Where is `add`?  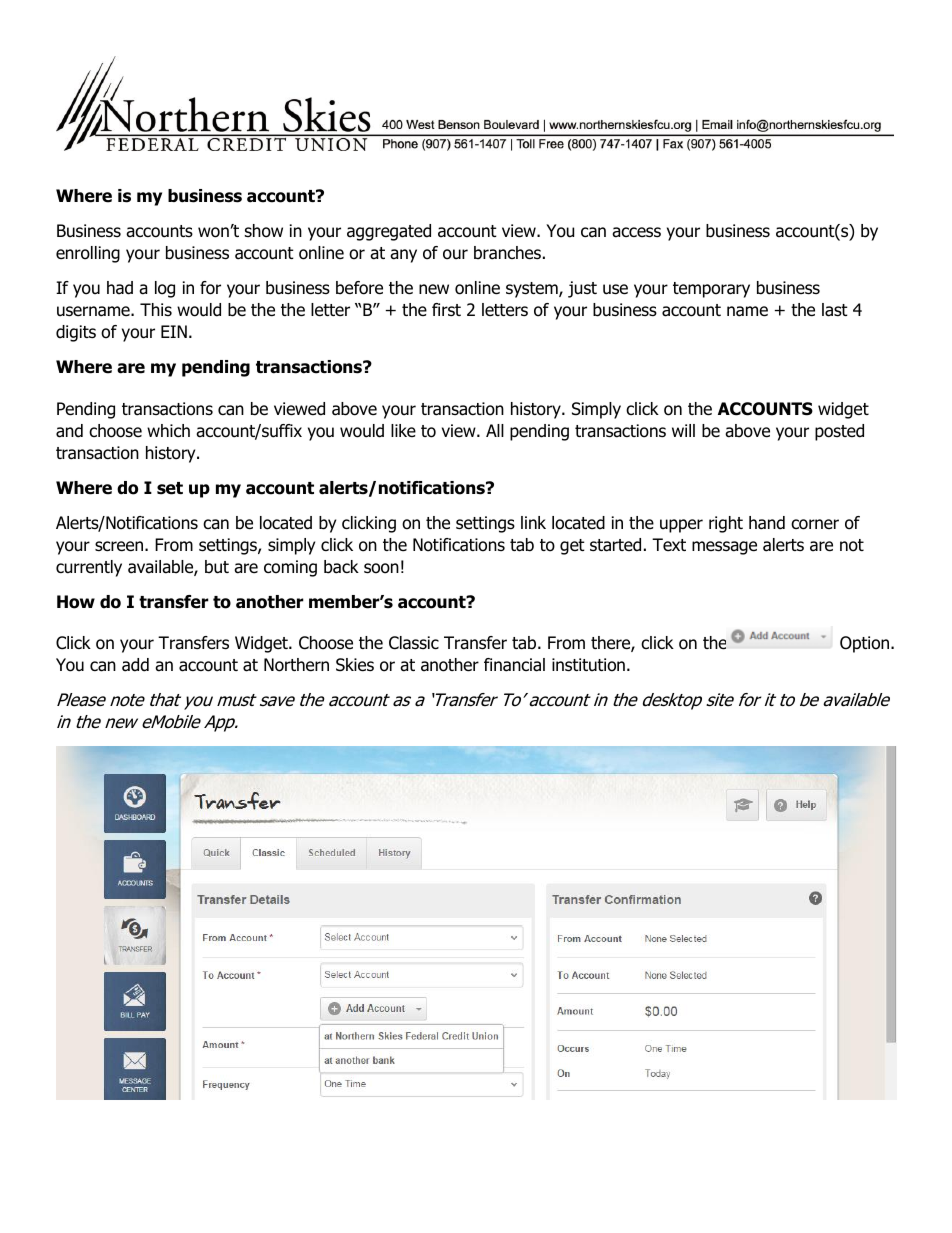 add is located at coordinates (135, 665).
